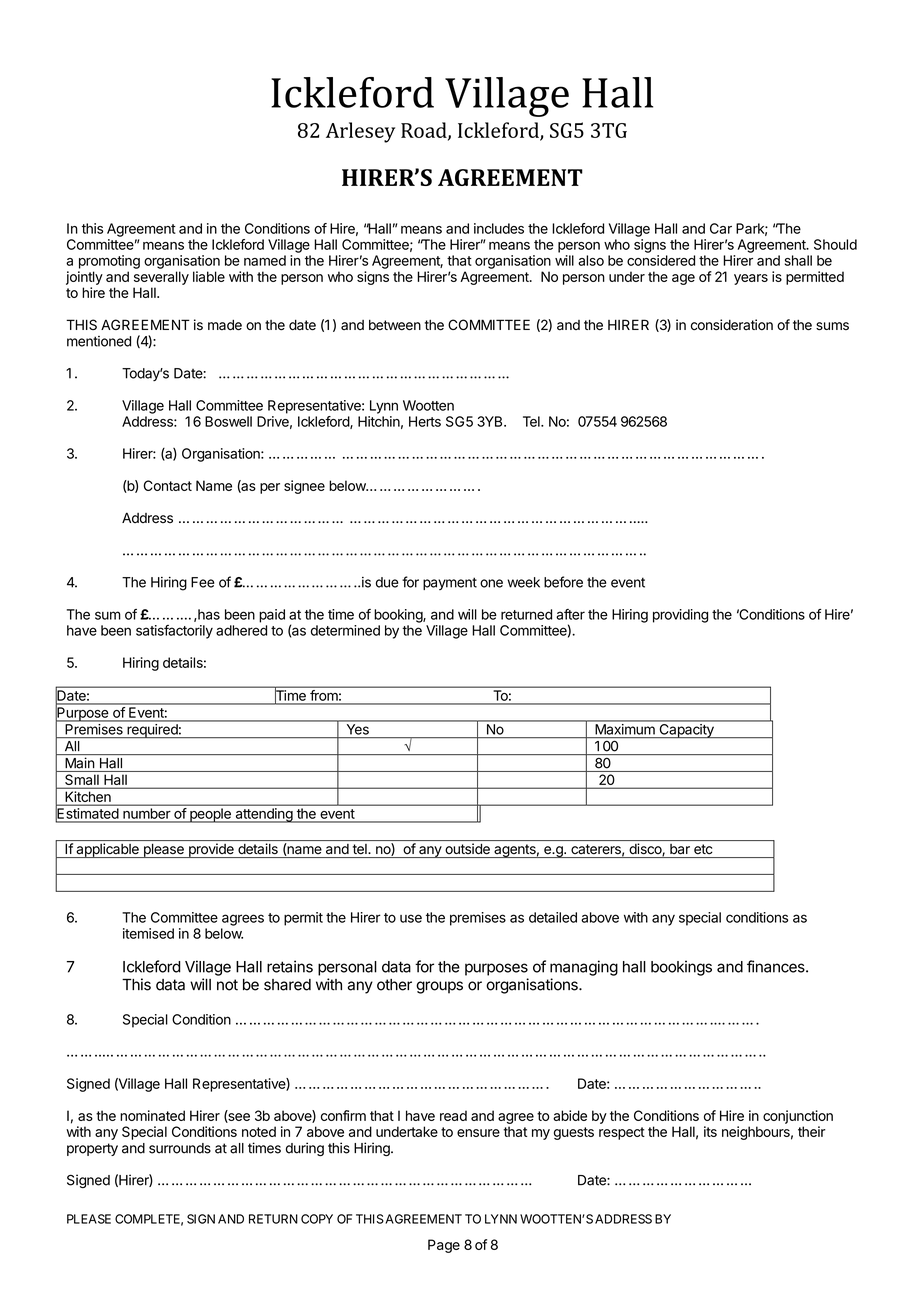 The width and height of the screenshot is (924, 1308). Describe the element at coordinates (732, 325) in the screenshot. I see `consideration` at that location.
